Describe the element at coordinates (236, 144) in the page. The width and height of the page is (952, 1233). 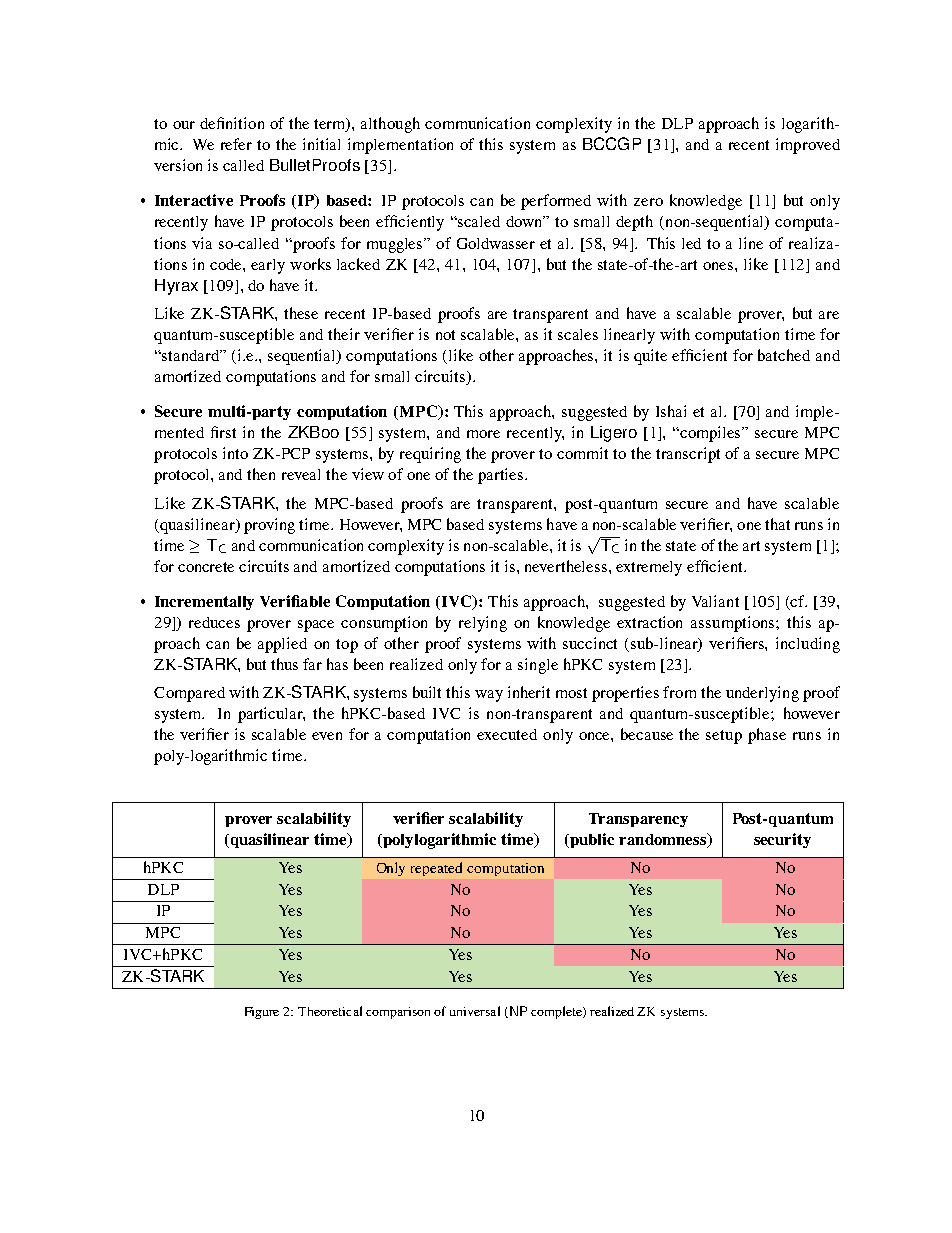
I see `refer` at that location.
